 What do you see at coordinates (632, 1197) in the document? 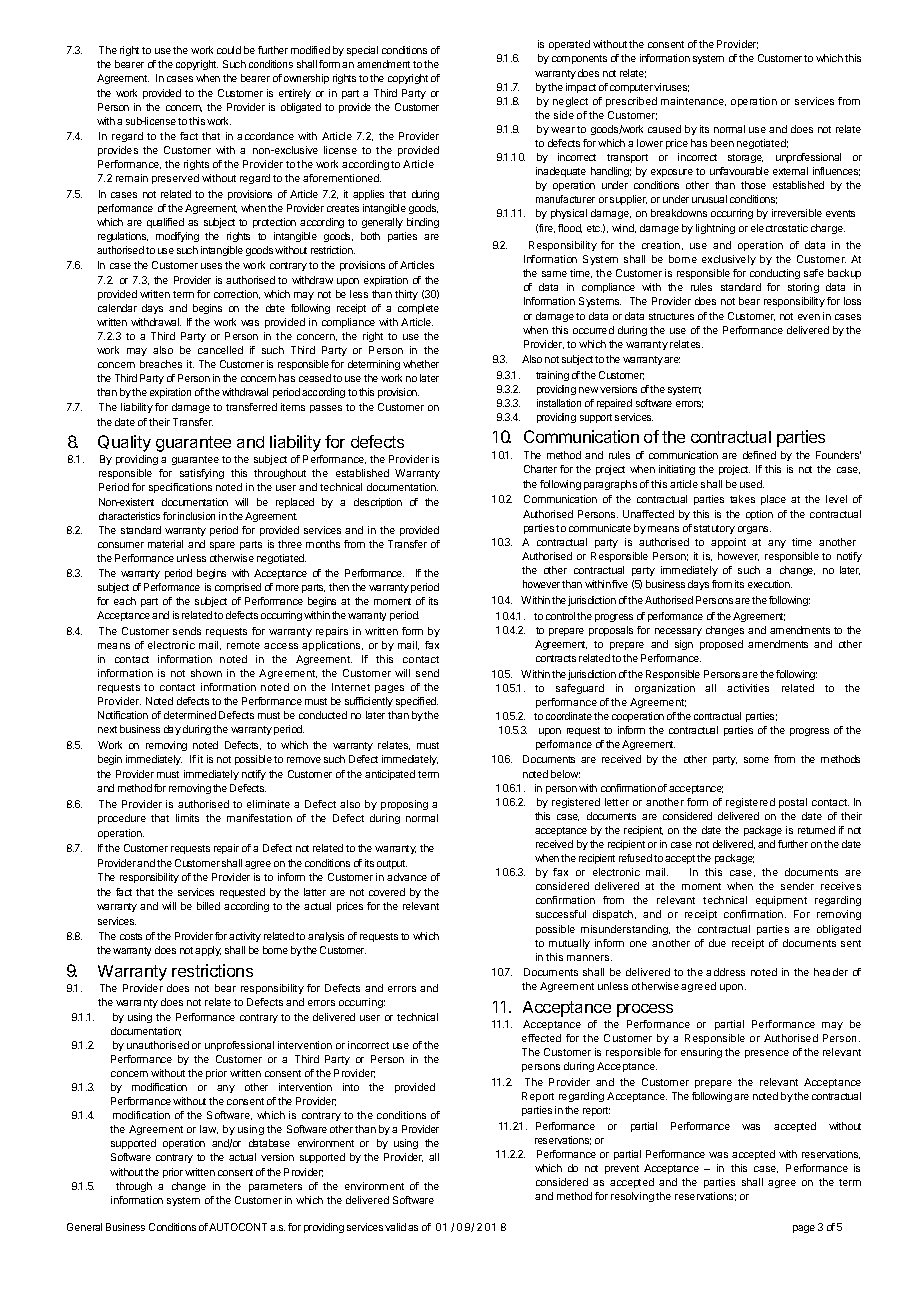
I see `resolving` at bounding box center [632, 1197].
